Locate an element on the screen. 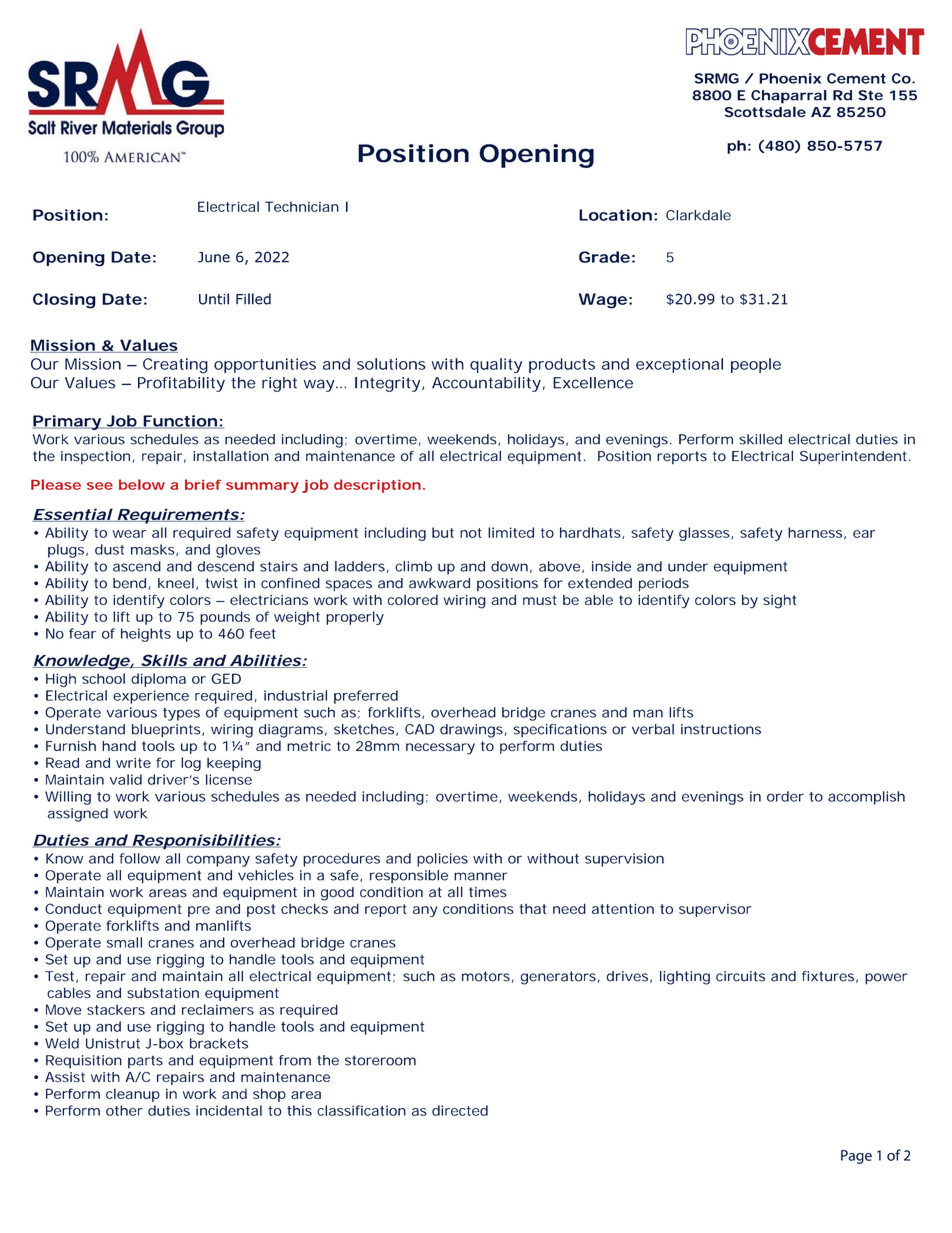 The width and height of the screenshot is (952, 1233). Grade is located at coordinates (604, 257).
